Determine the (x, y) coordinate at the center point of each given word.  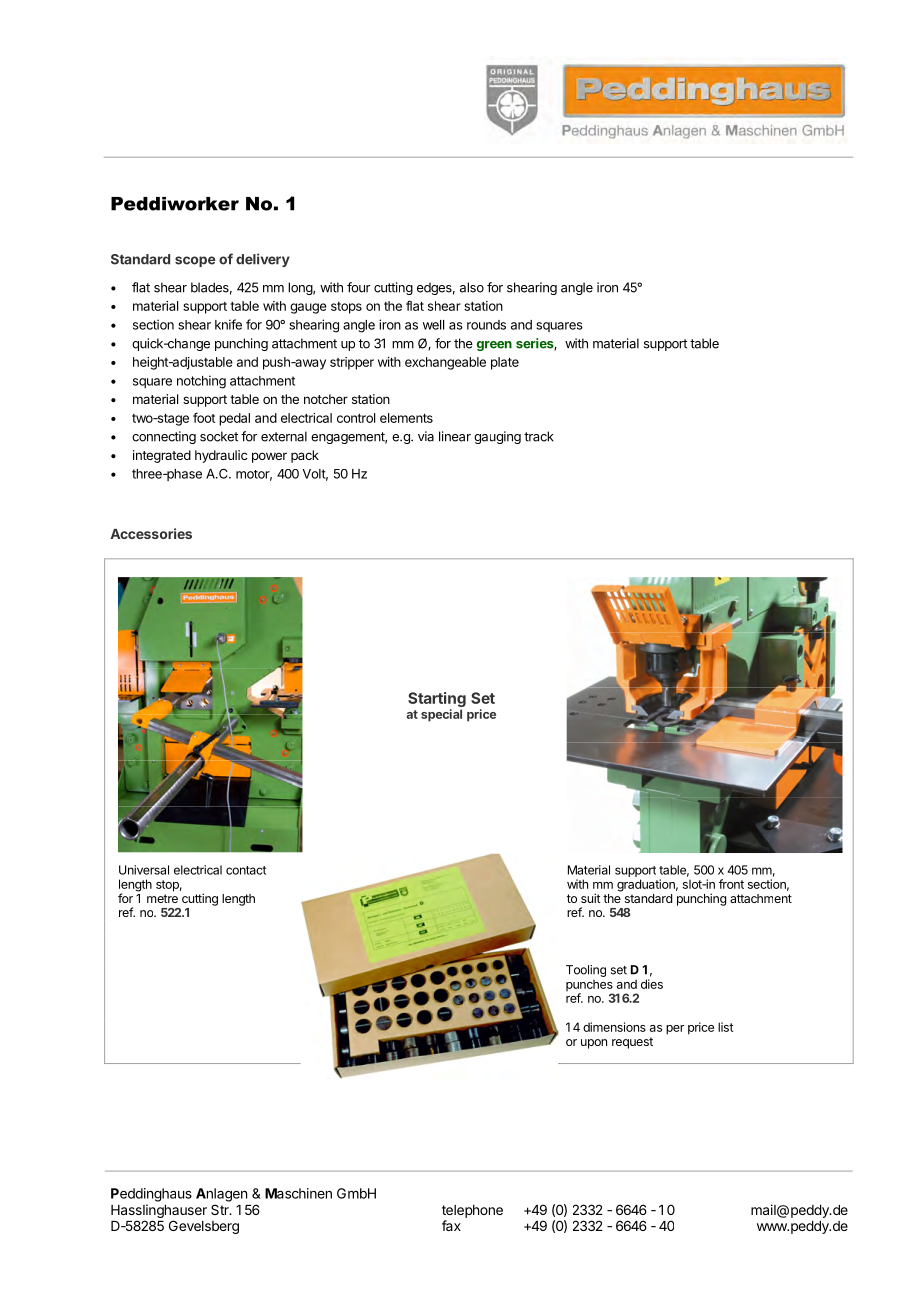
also (472, 287)
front (731, 884)
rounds (486, 325)
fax (451, 1225)
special (441, 715)
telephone (472, 1211)
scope (195, 261)
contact (246, 870)
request (632, 1043)
